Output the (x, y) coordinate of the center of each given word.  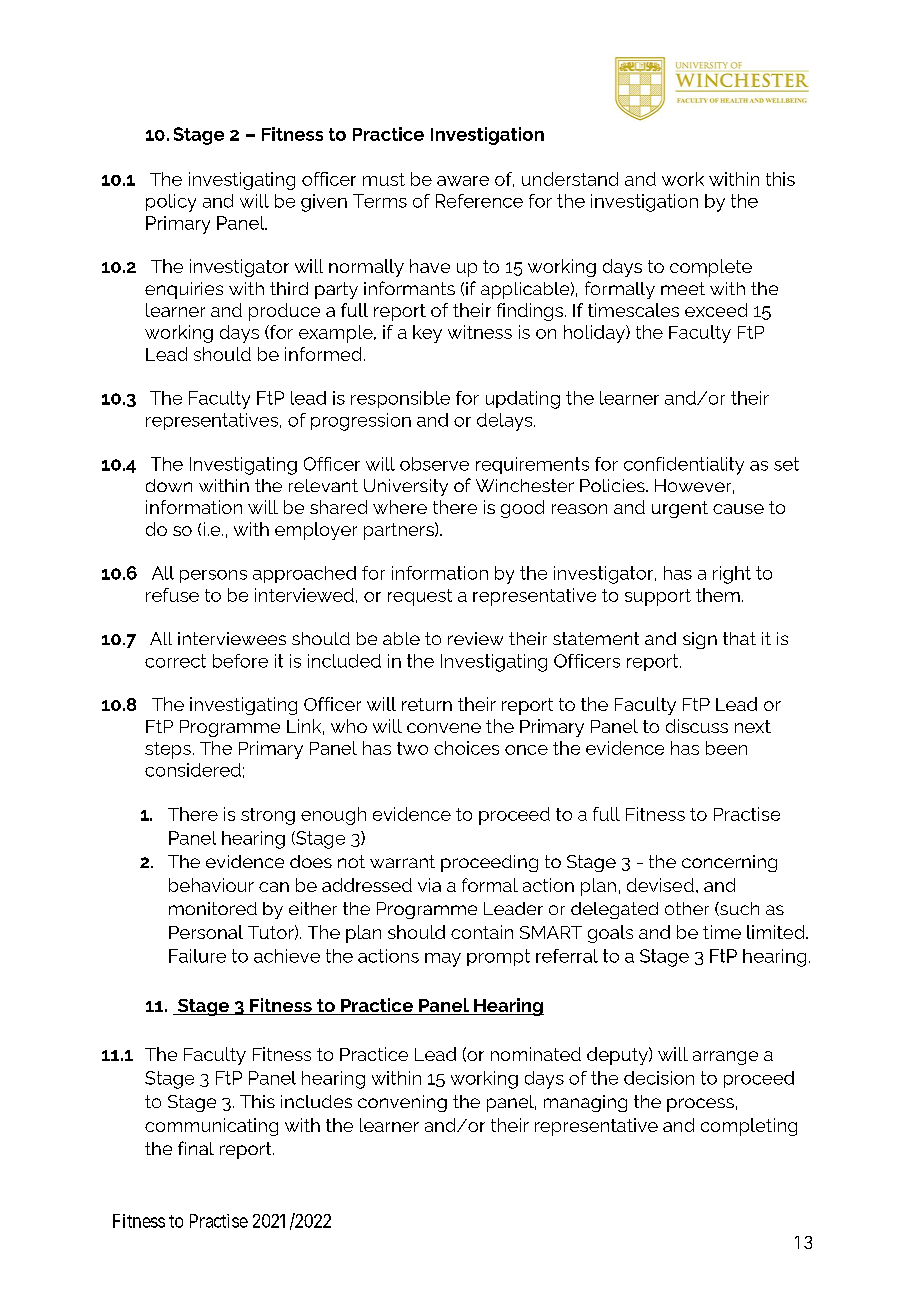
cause (738, 509)
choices (466, 748)
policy (171, 203)
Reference (479, 201)
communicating (211, 1127)
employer (316, 531)
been (726, 748)
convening (402, 1103)
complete (711, 268)
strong (268, 816)
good (522, 509)
